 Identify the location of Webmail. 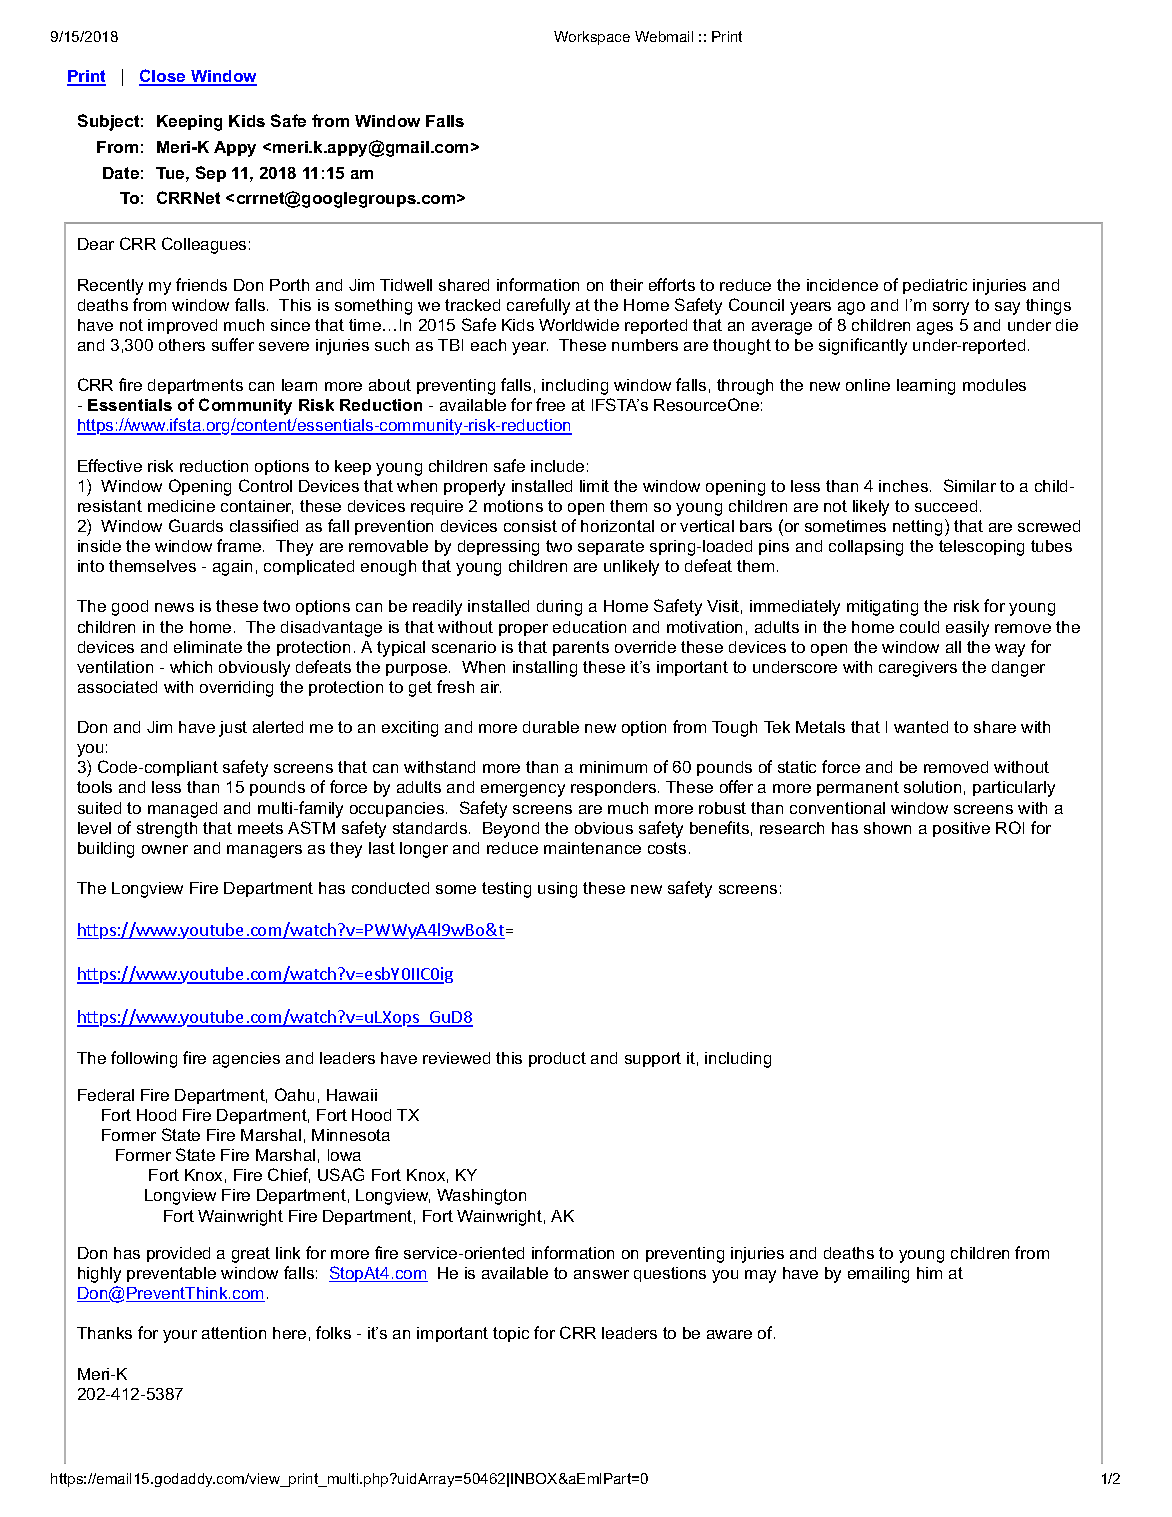
(664, 36).
